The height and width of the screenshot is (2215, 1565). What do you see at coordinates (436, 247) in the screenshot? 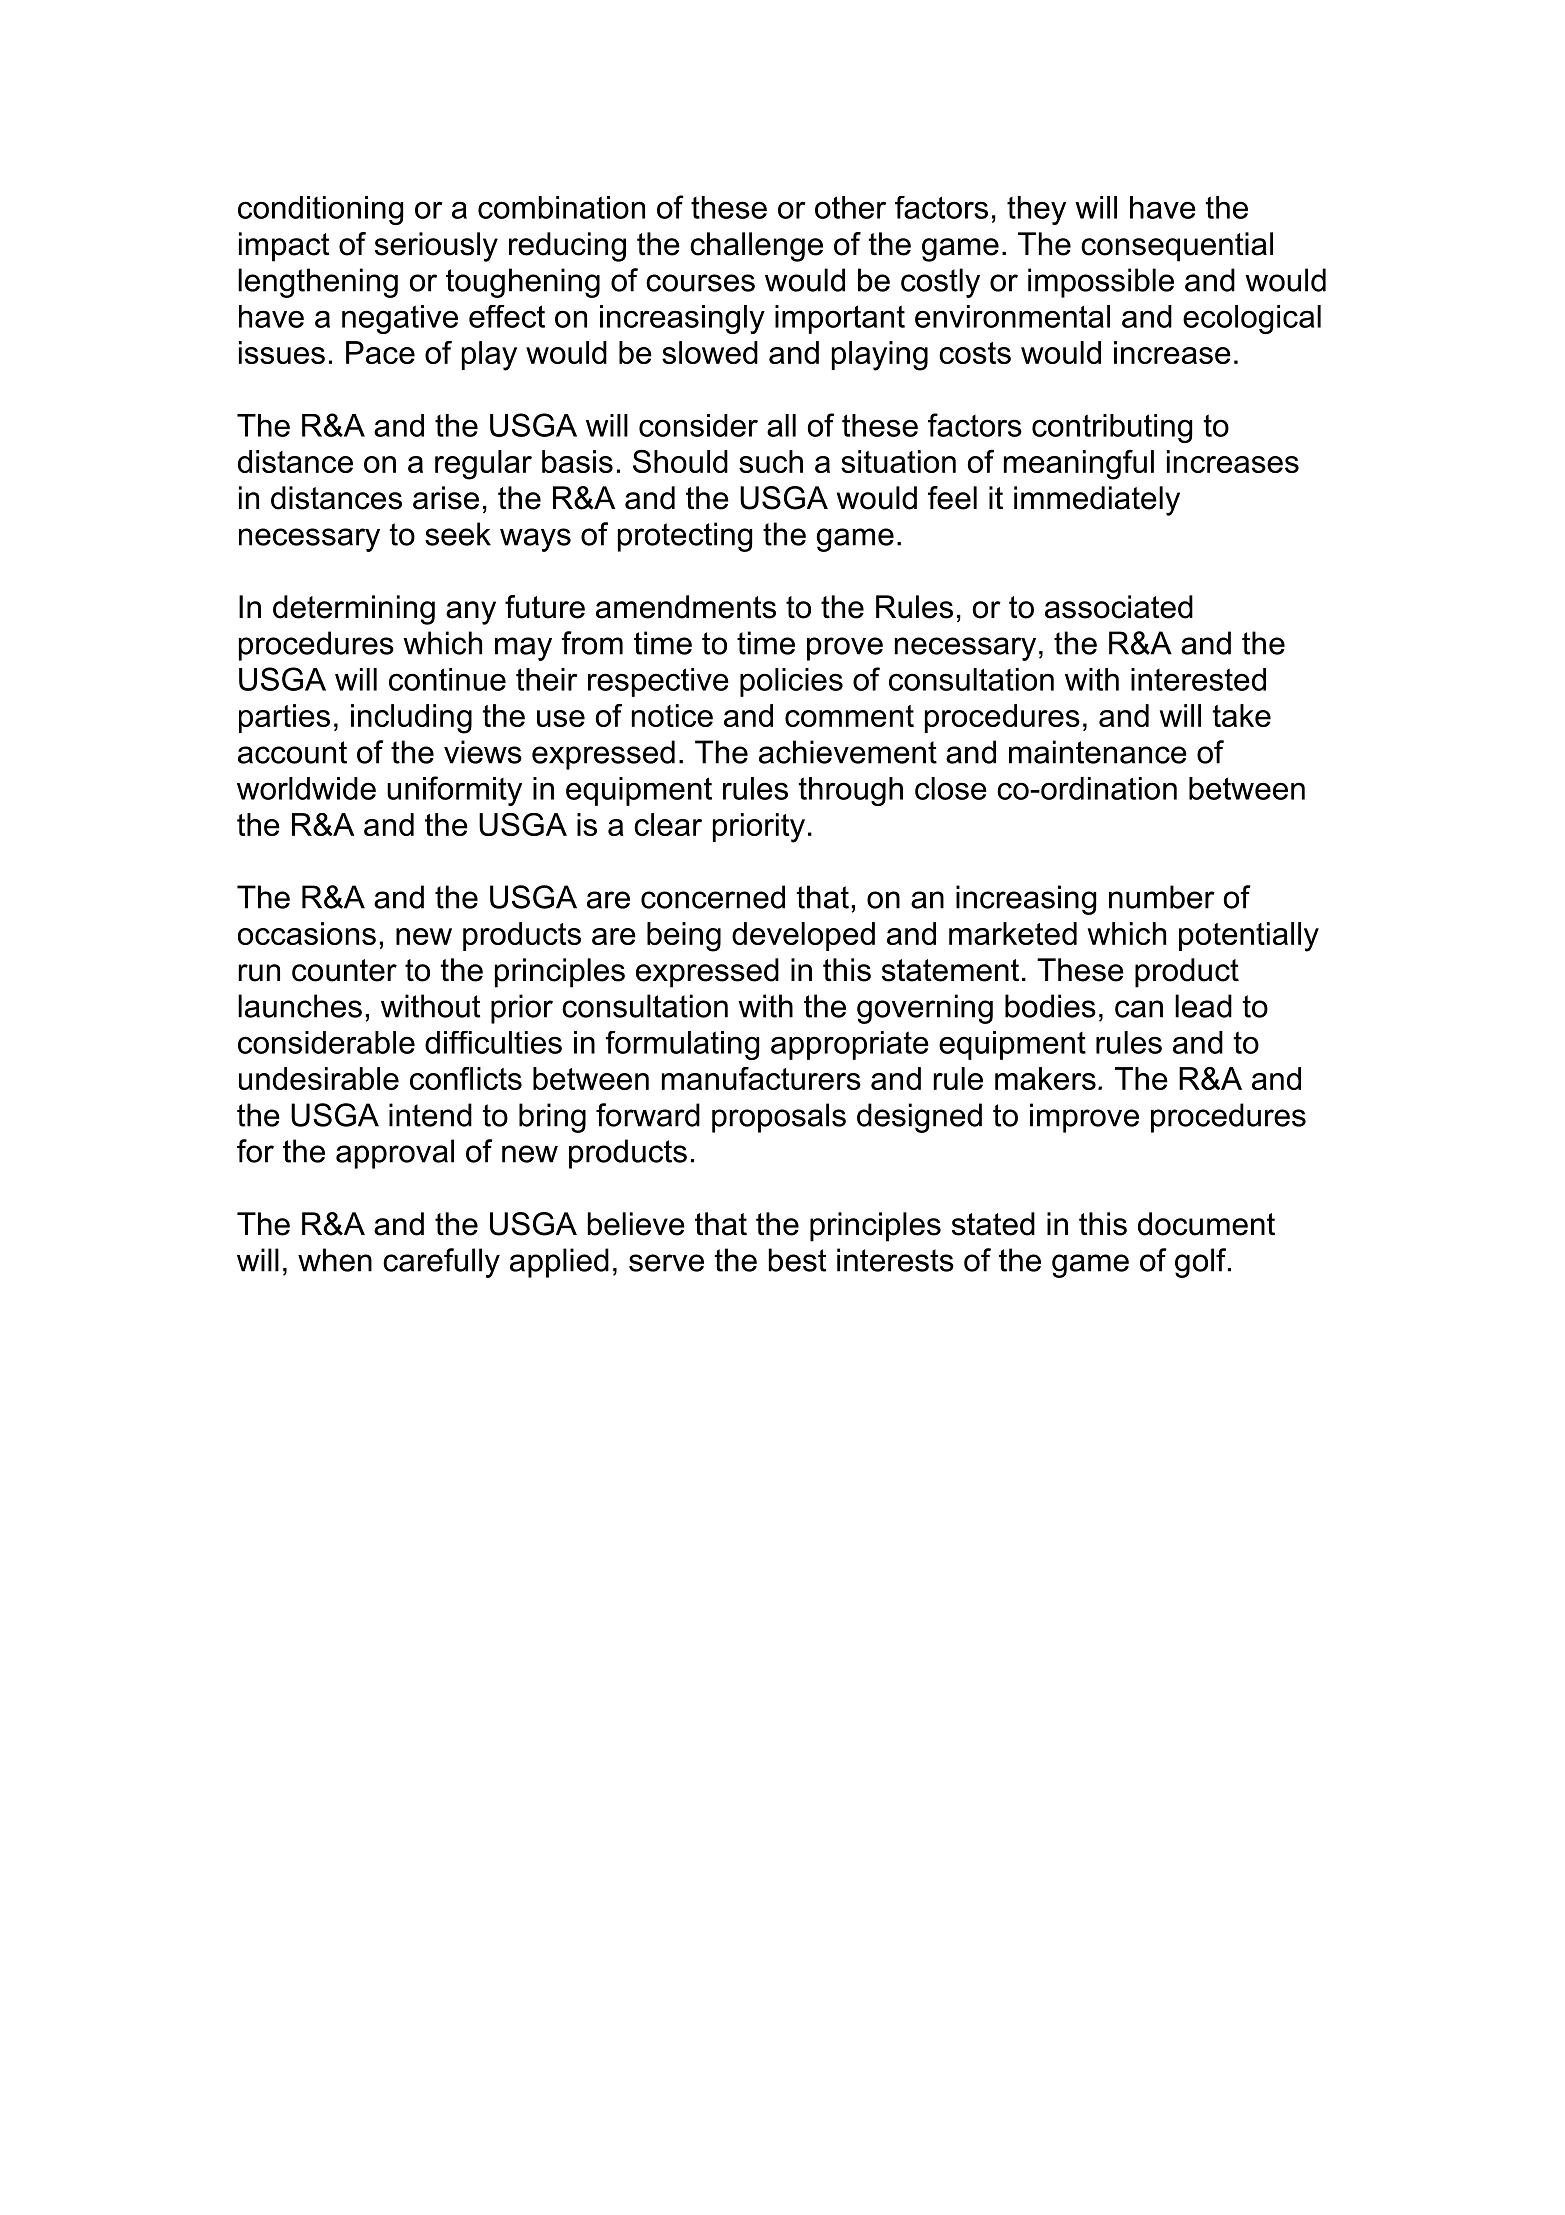
I see `seriously` at bounding box center [436, 247].
